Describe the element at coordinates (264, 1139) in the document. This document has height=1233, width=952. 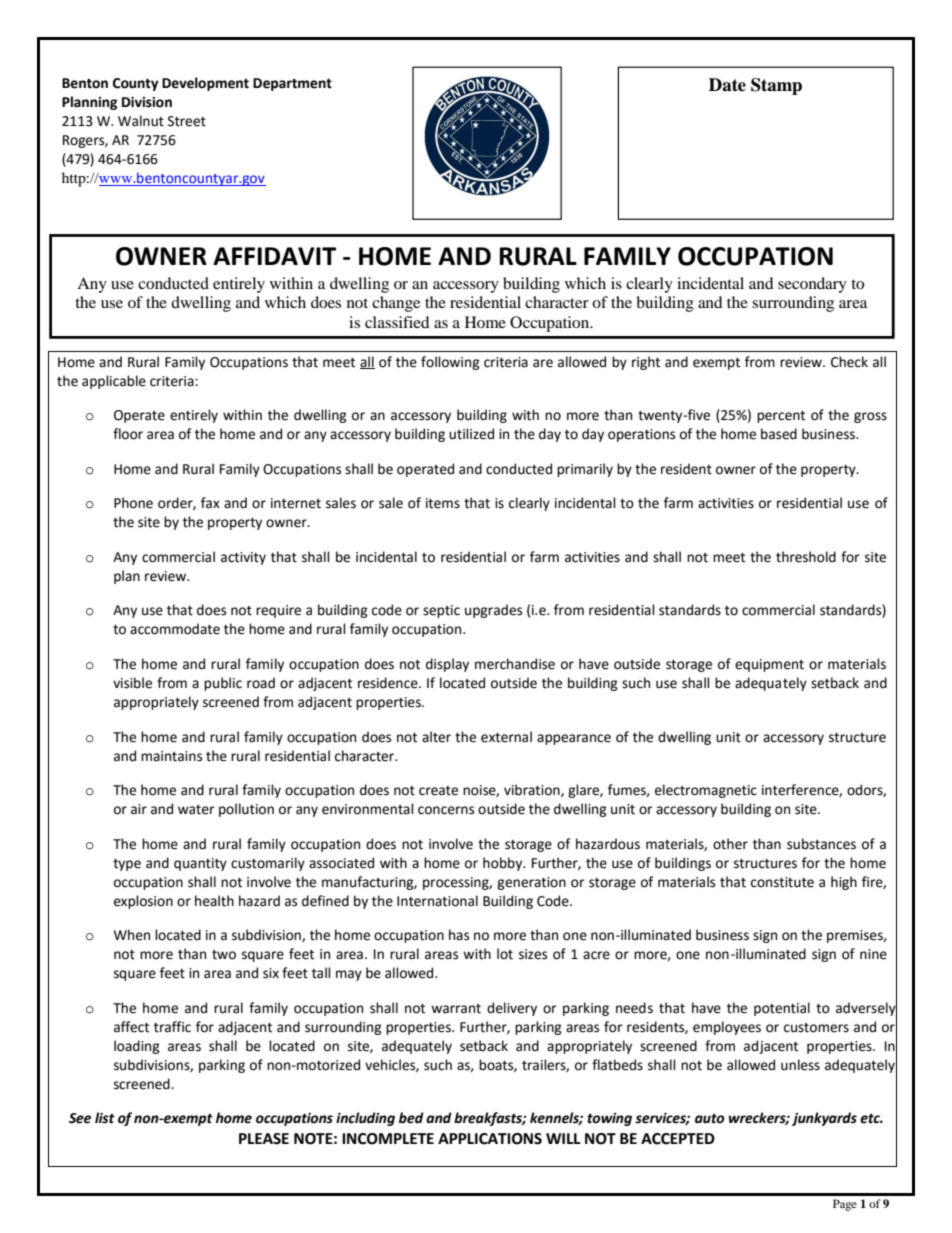
I see `PLEASE` at that location.
